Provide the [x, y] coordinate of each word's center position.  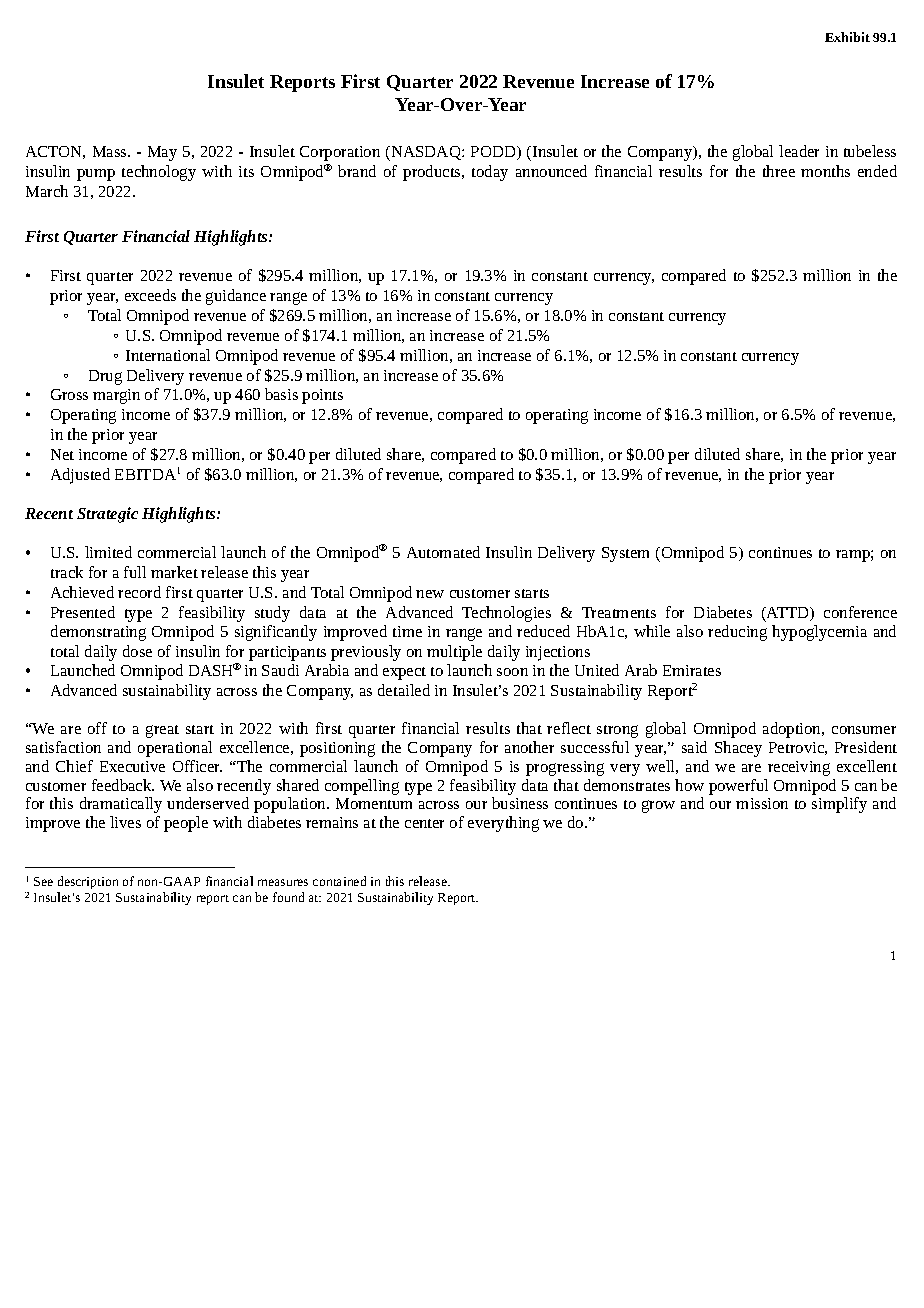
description [88, 882]
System [625, 554]
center [424, 823]
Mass [111, 151]
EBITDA [145, 474]
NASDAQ [426, 153]
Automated [443, 552]
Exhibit [847, 37]
